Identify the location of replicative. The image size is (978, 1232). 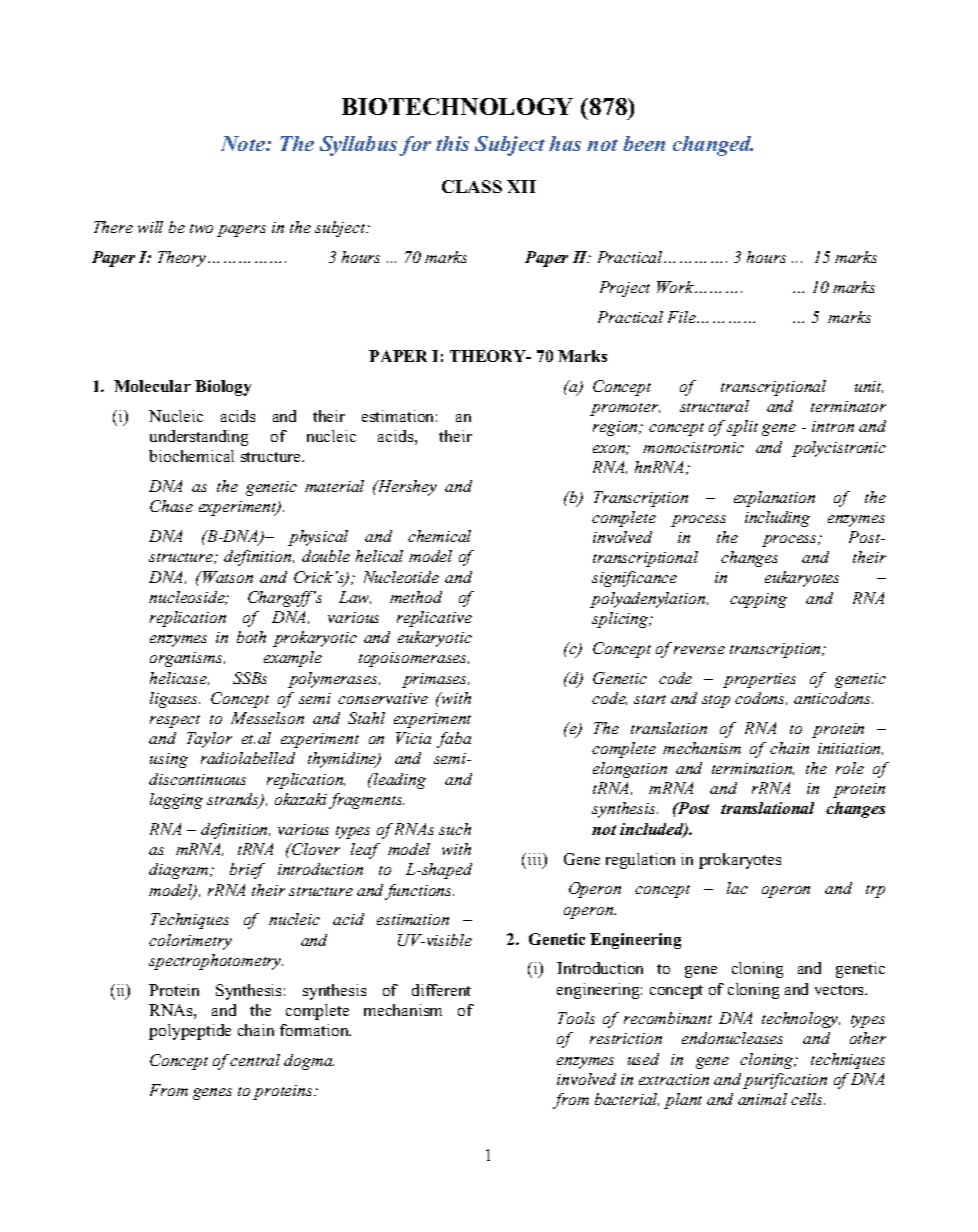
(434, 619).
